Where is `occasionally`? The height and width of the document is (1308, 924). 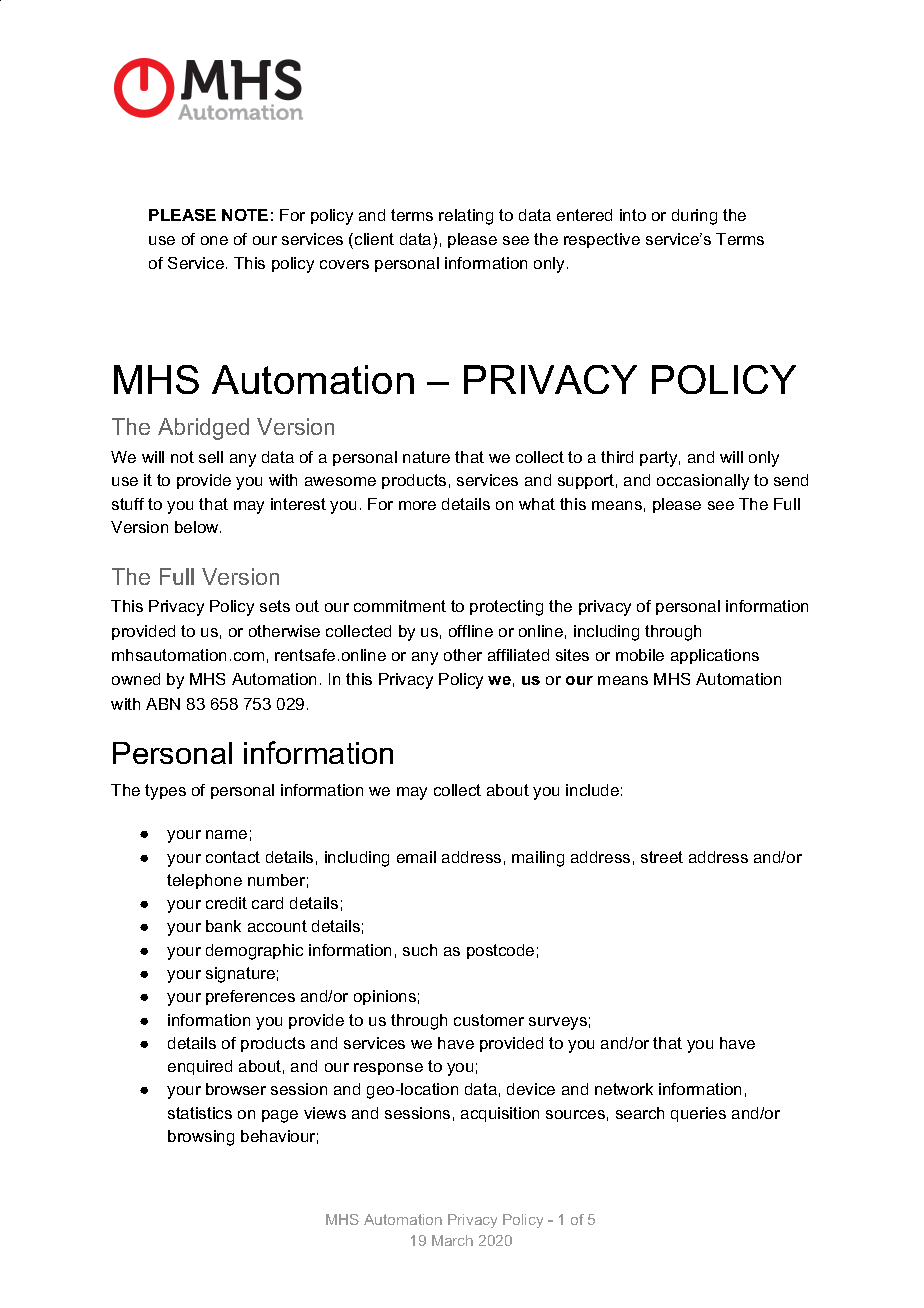 occasionally is located at coordinates (703, 482).
